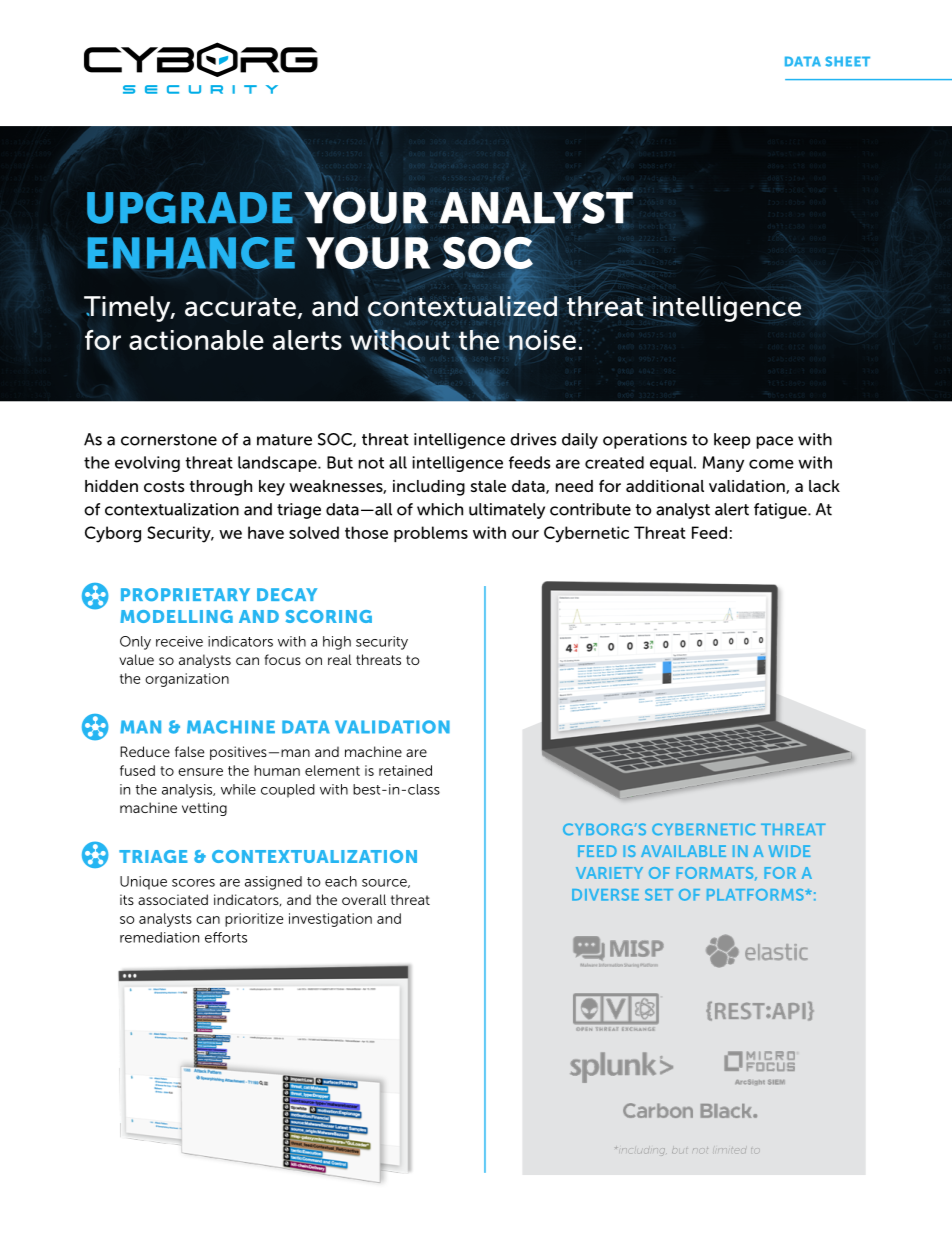 This document has width=952, height=1233. I want to click on organization, so click(187, 680).
